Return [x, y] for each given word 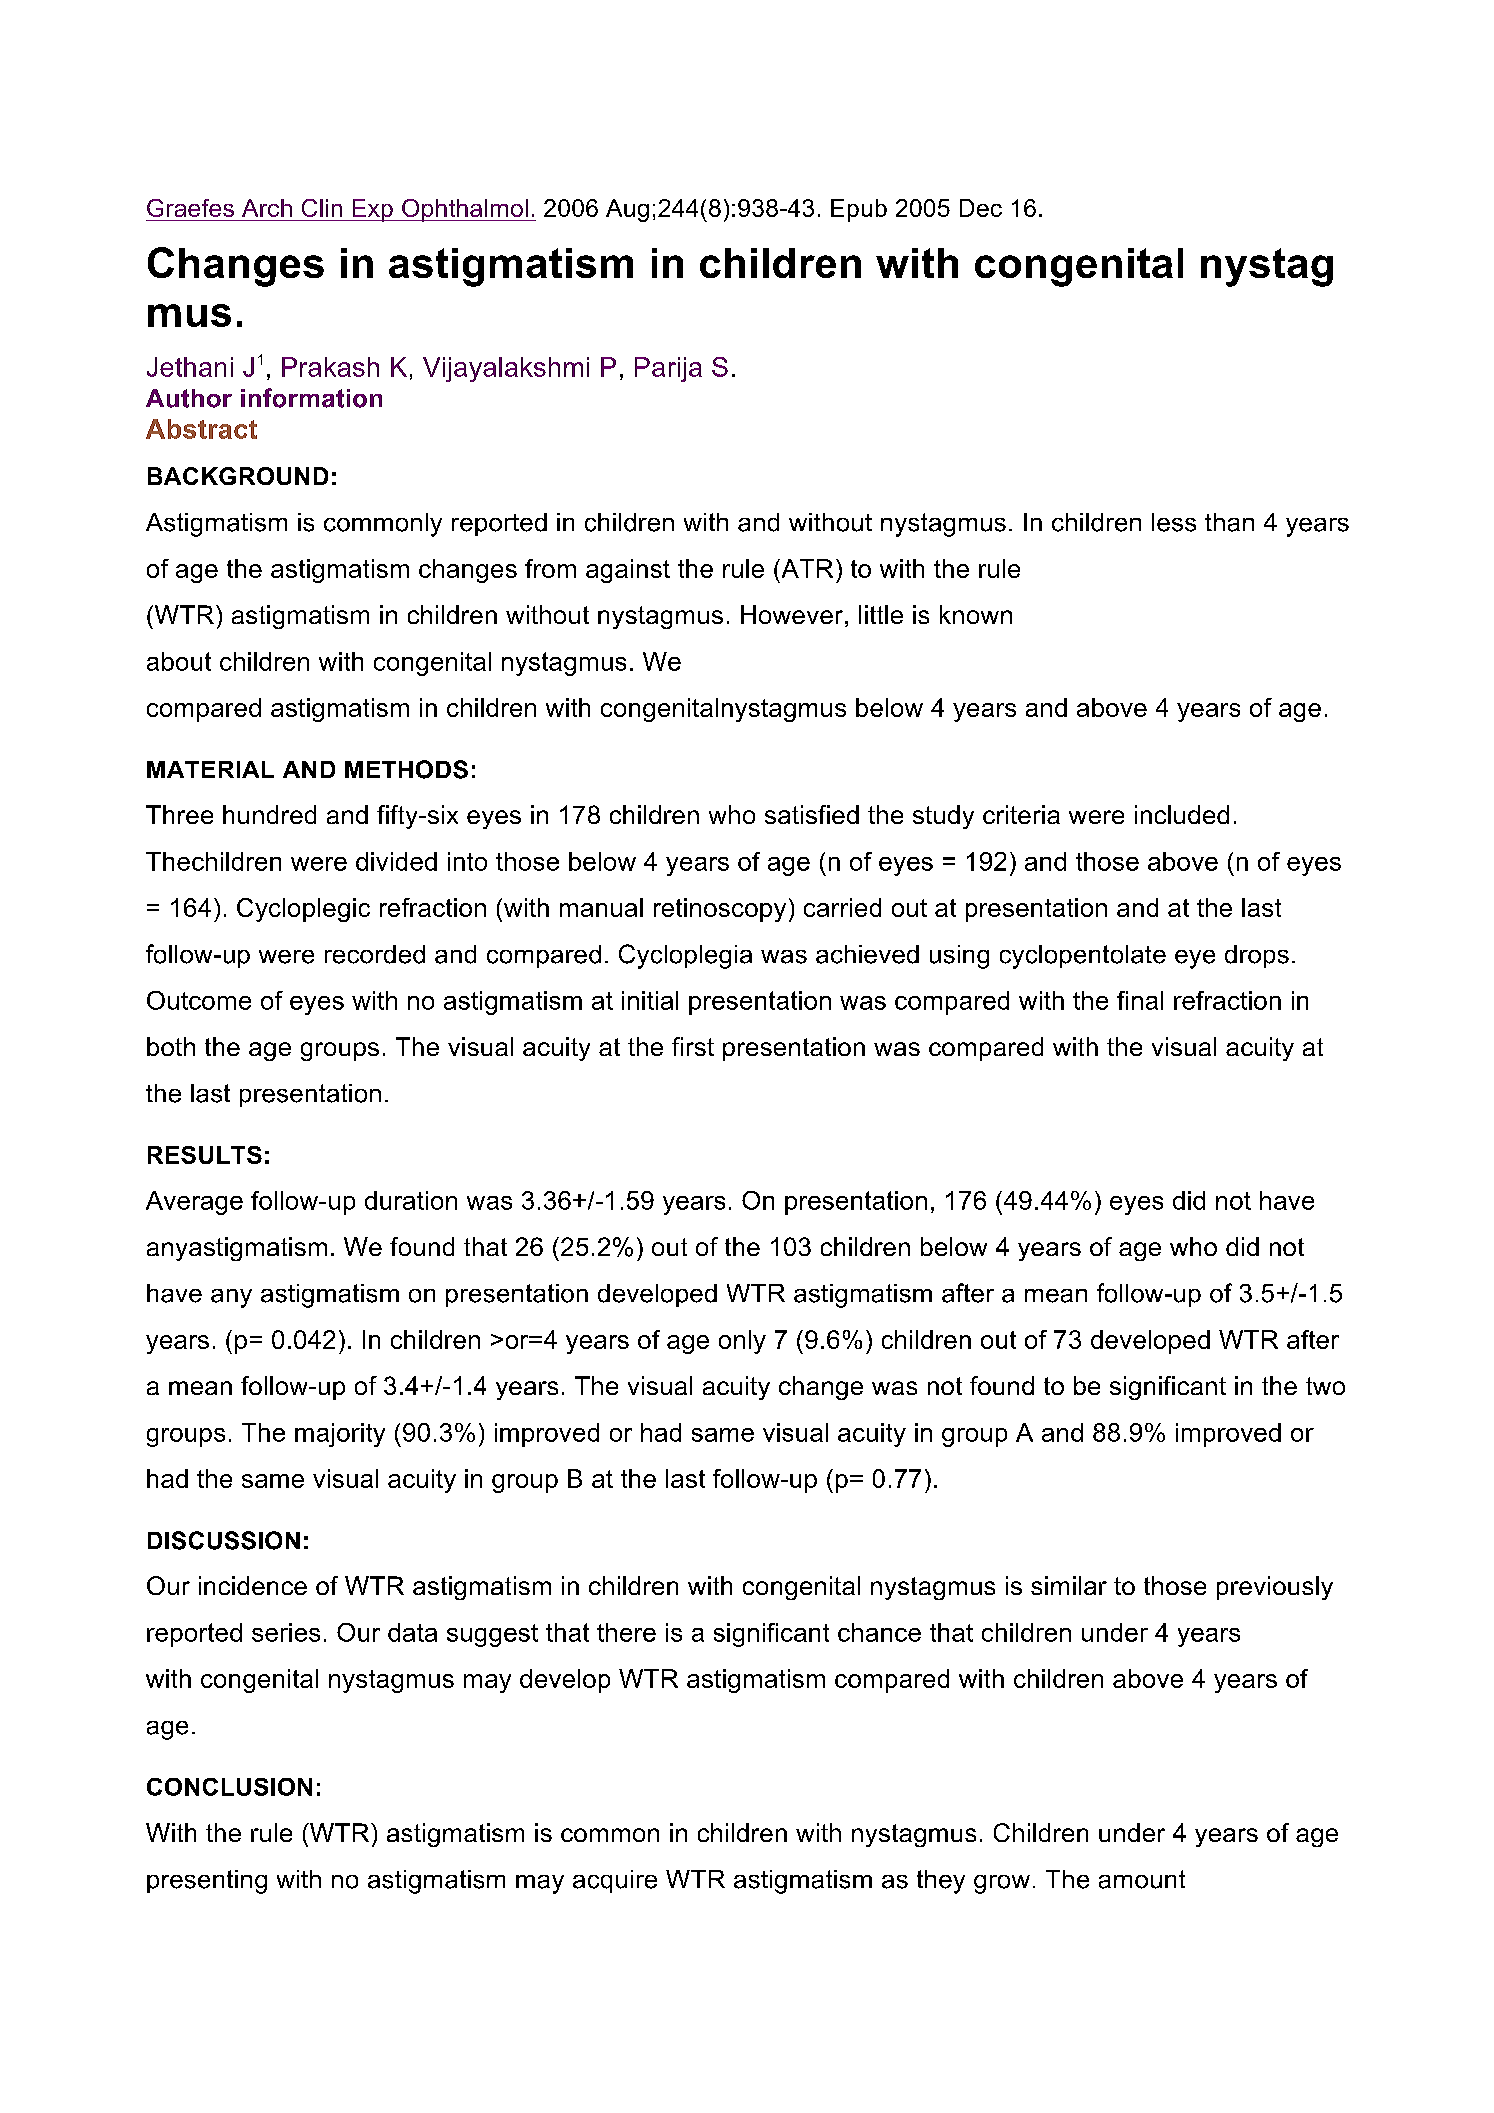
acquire [615, 1881]
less [1174, 522]
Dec [981, 208]
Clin [322, 208]
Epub [859, 210]
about [179, 661]
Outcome [199, 1000]
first [693, 1046]
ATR [806, 568]
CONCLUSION [229, 1787]
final [1140, 1000]
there [626, 1632]
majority [340, 1435]
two [1325, 1386]
